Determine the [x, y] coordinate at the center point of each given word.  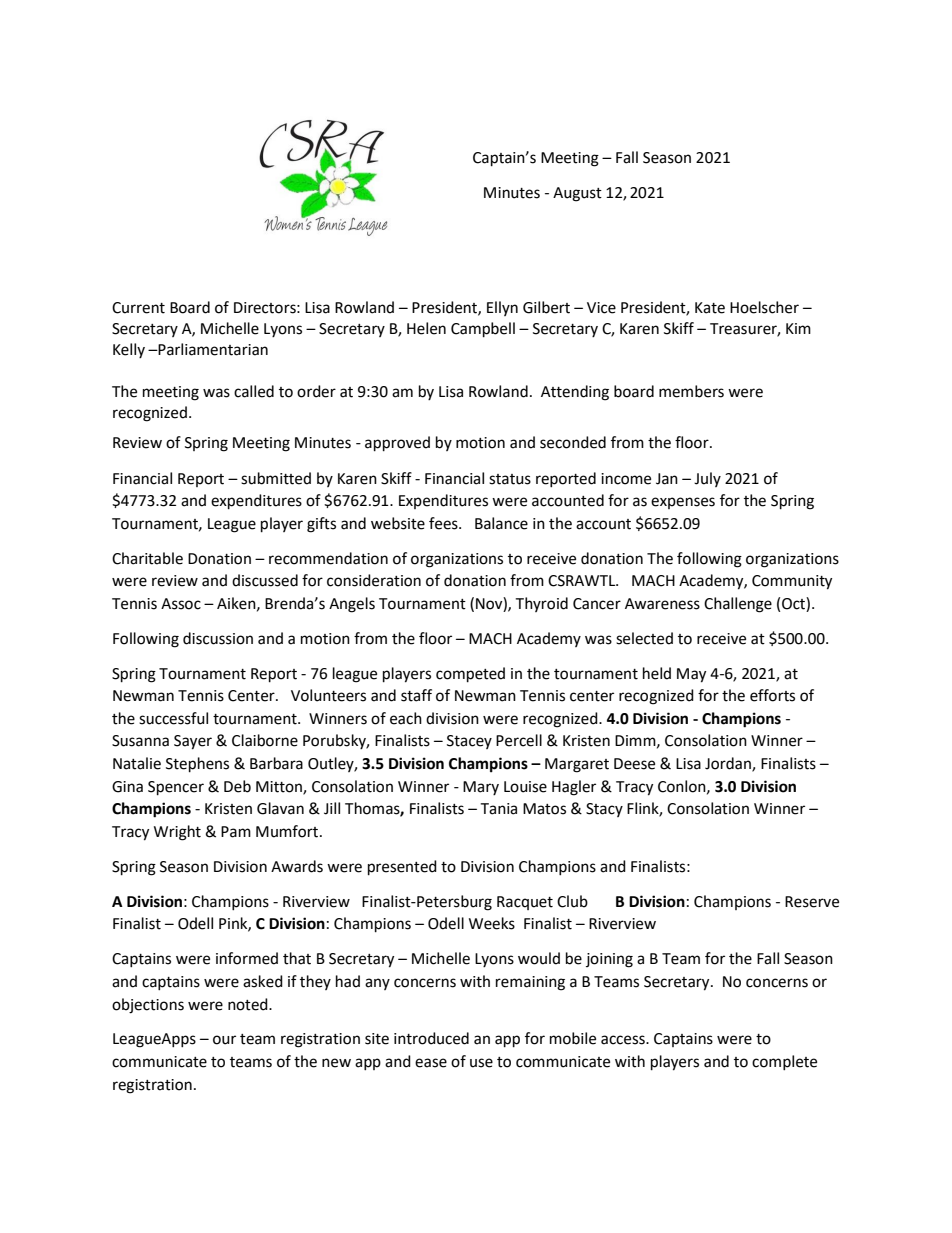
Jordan [729, 764]
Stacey [469, 742]
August [577, 194]
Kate [710, 308]
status [510, 479]
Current [138, 308]
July [707, 479]
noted [249, 1004]
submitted [276, 478]
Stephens [197, 765]
